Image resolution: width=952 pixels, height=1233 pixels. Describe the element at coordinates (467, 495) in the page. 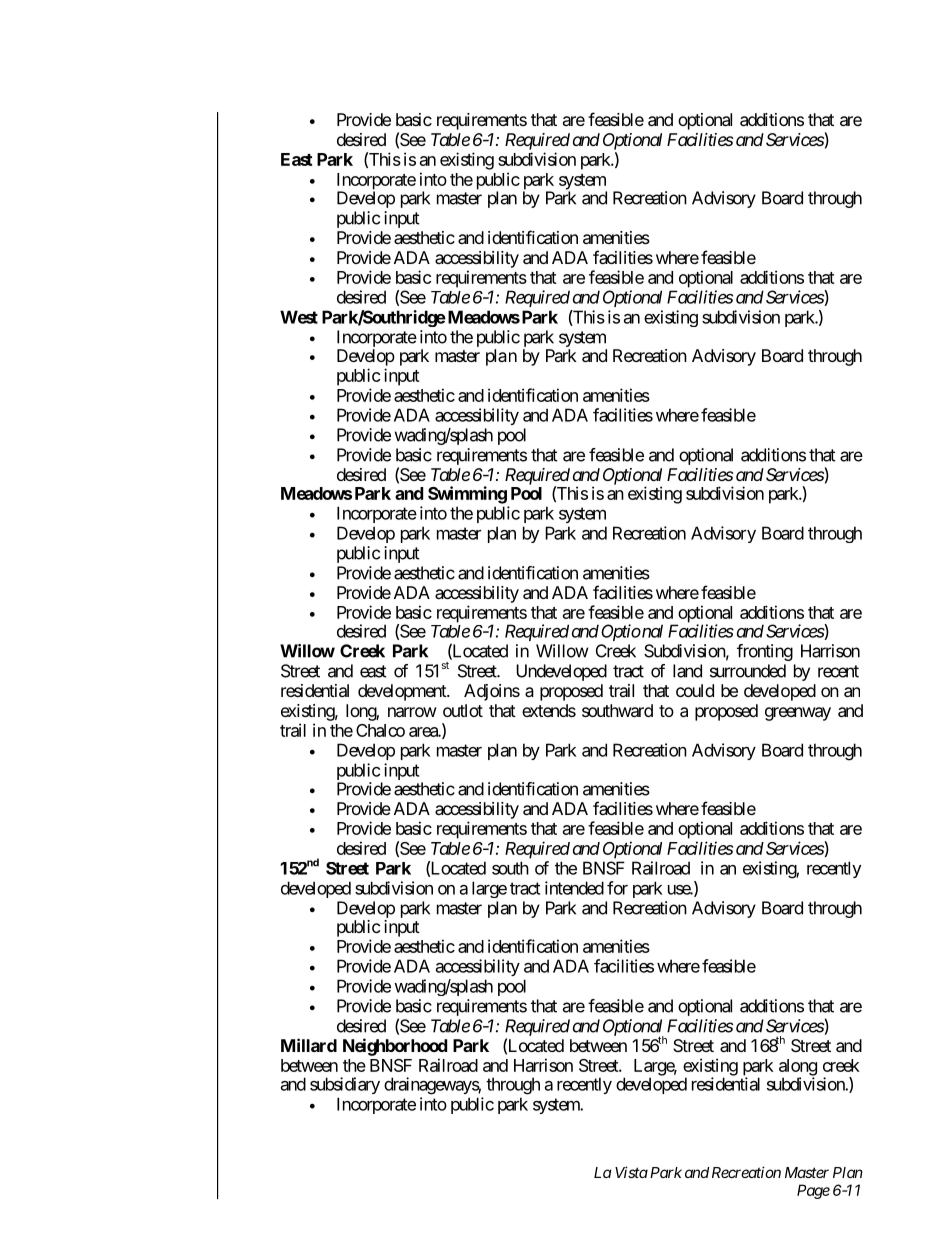

I see `Swimming` at that location.
